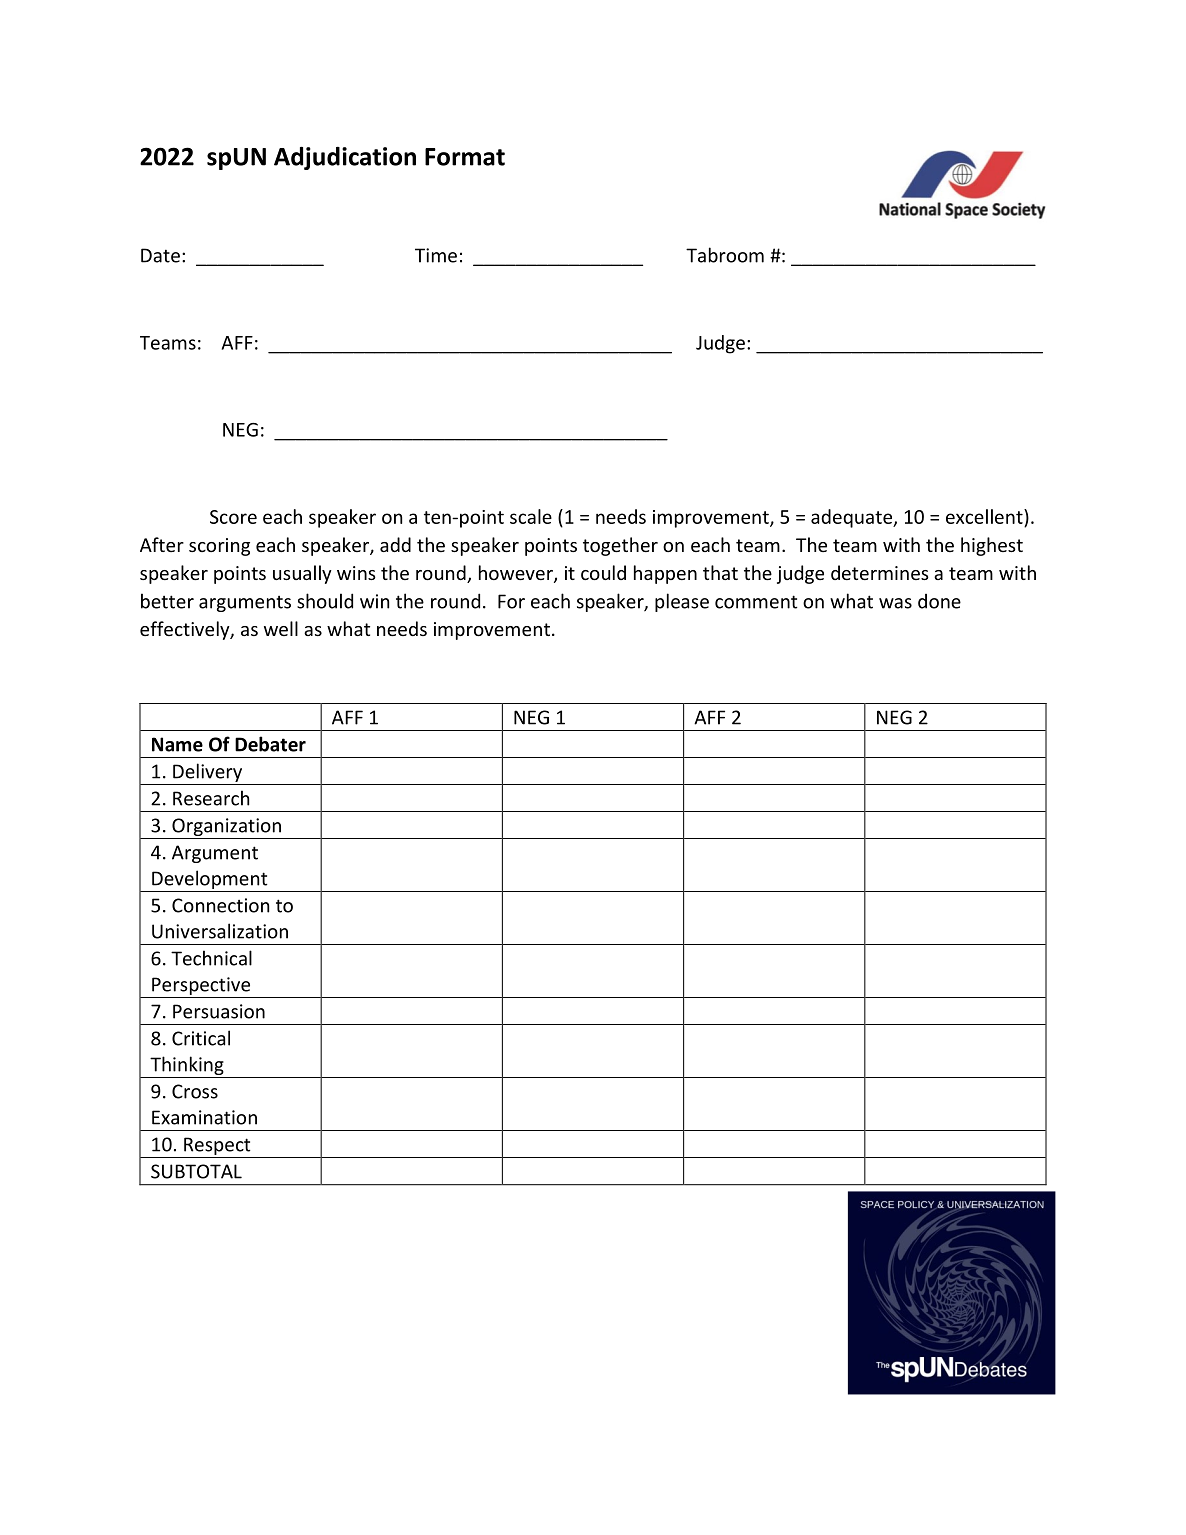 This screenshot has height=1535, width=1186. I want to click on well, so click(281, 628).
